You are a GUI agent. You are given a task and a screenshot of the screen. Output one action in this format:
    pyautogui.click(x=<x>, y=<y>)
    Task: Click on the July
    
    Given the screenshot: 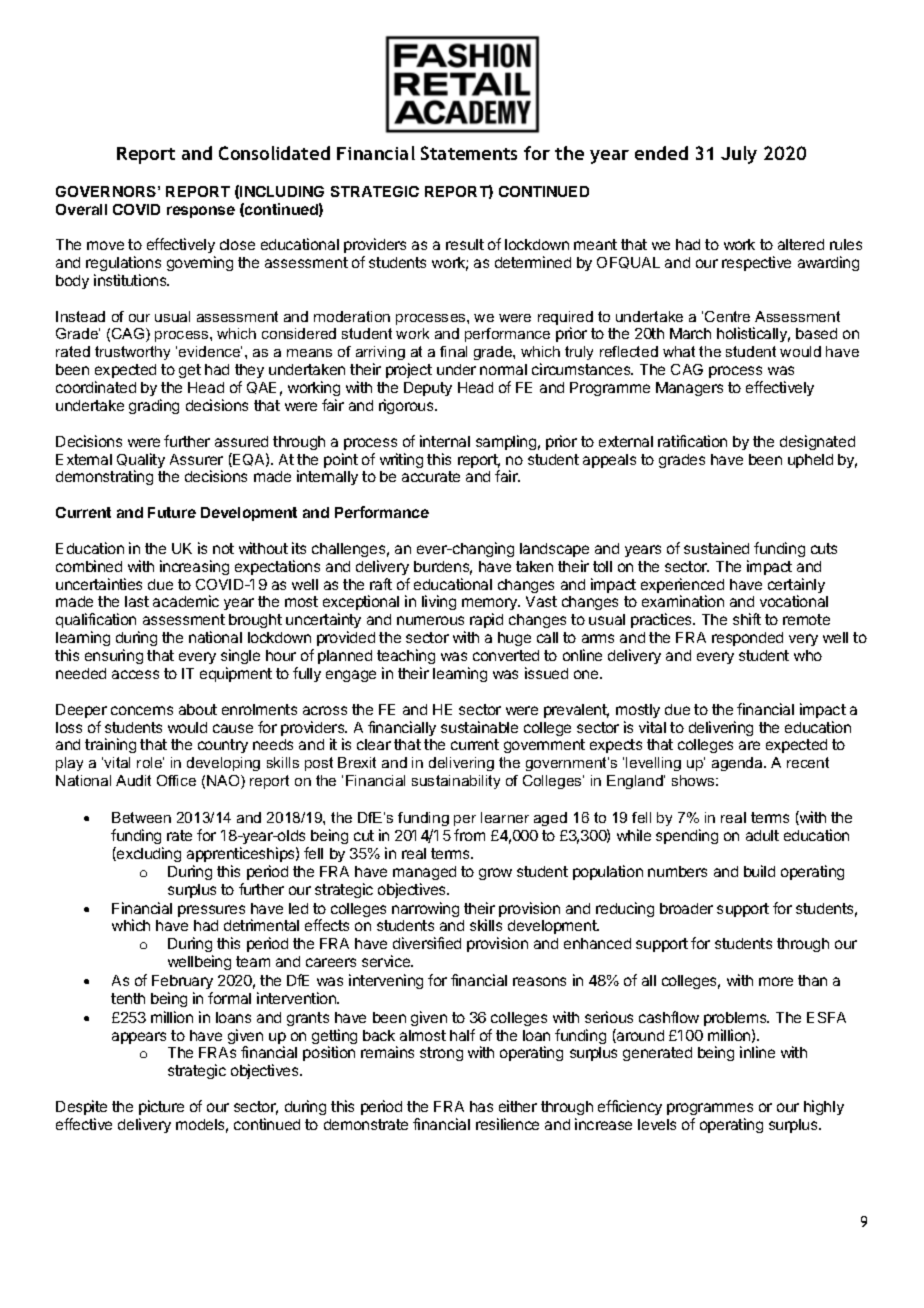 What is the action you would take?
    pyautogui.click(x=739, y=155)
